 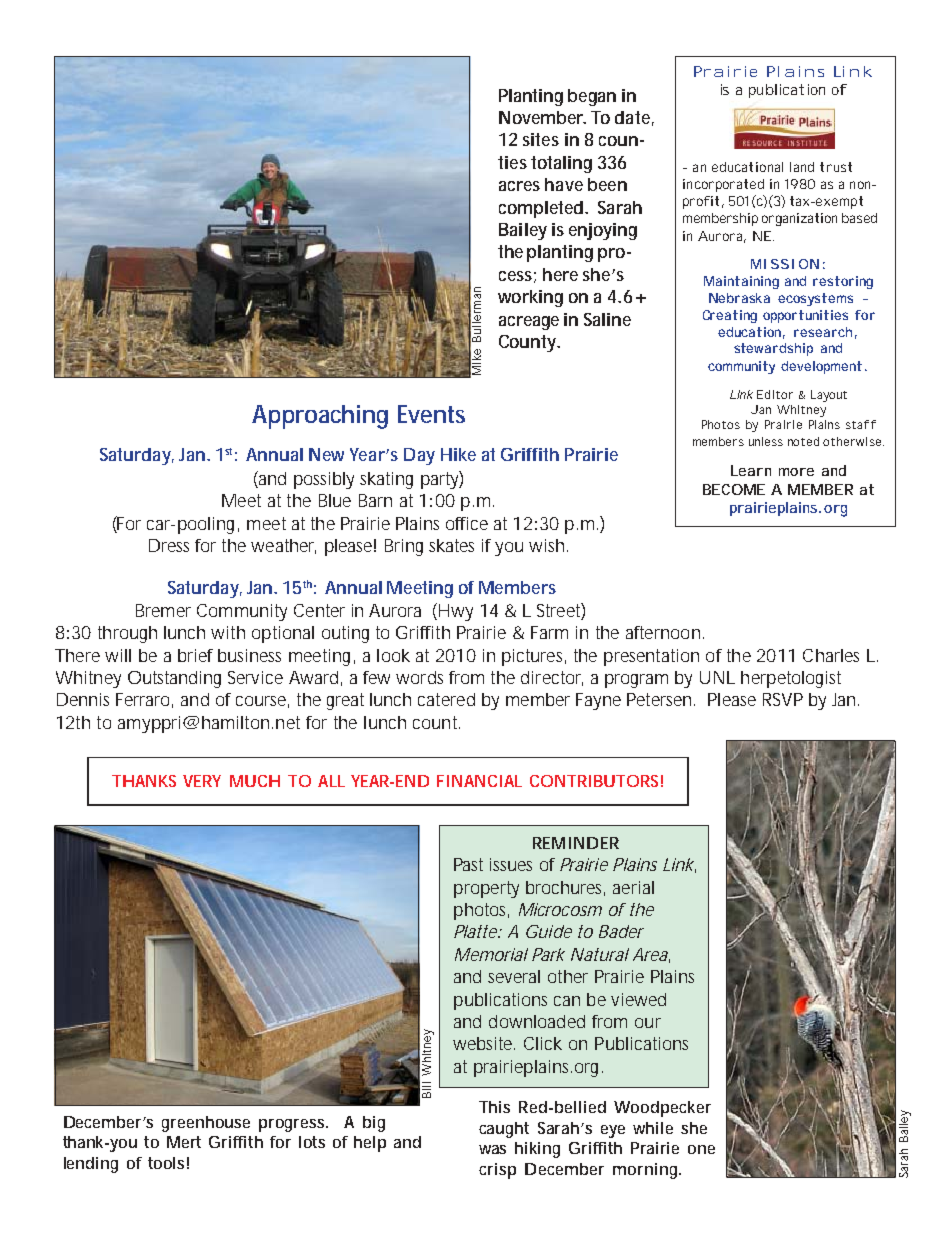 What do you see at coordinates (184, 1142) in the screenshot?
I see `Mert` at bounding box center [184, 1142].
